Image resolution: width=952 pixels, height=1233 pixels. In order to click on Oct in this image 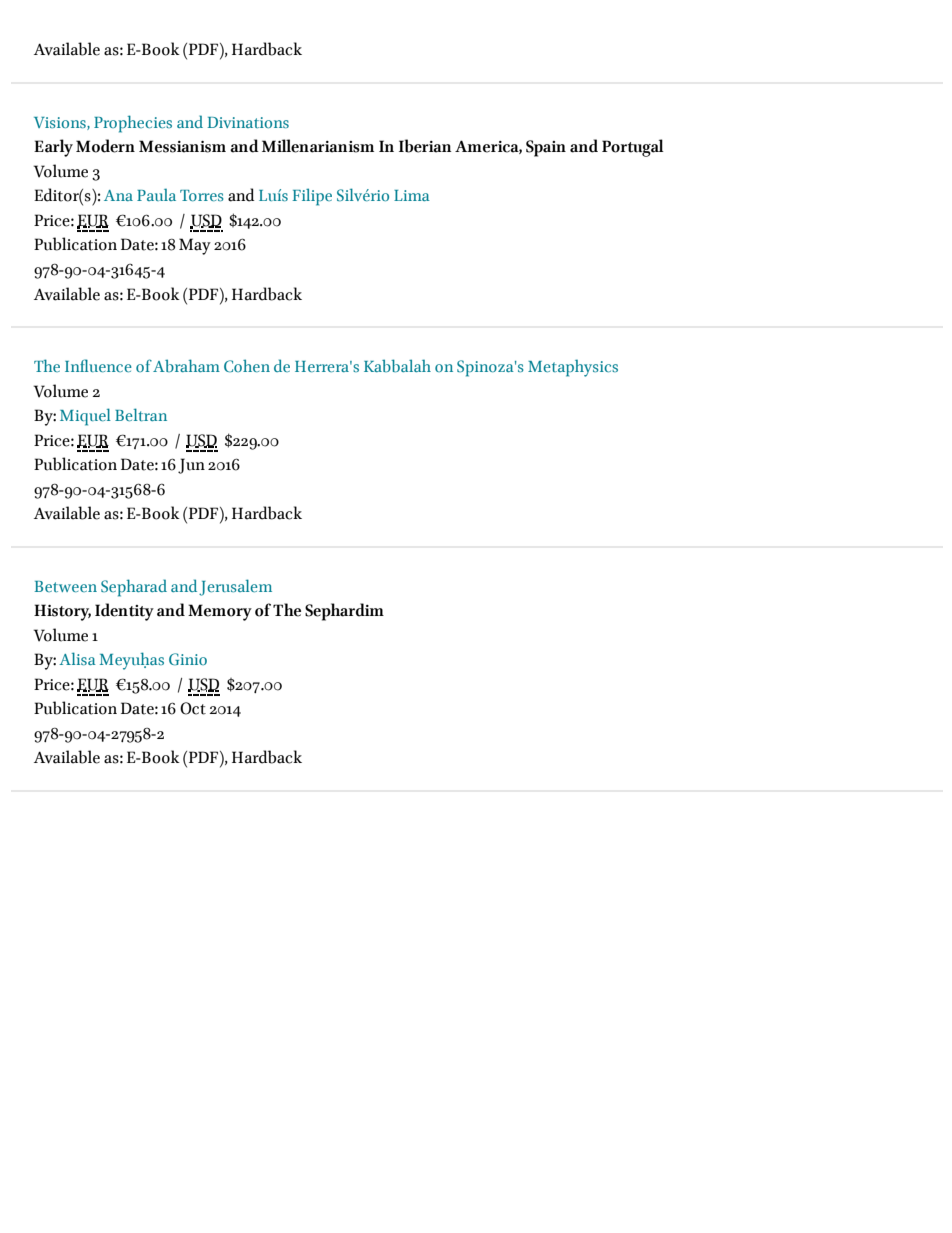, I will do `click(193, 708)`.
